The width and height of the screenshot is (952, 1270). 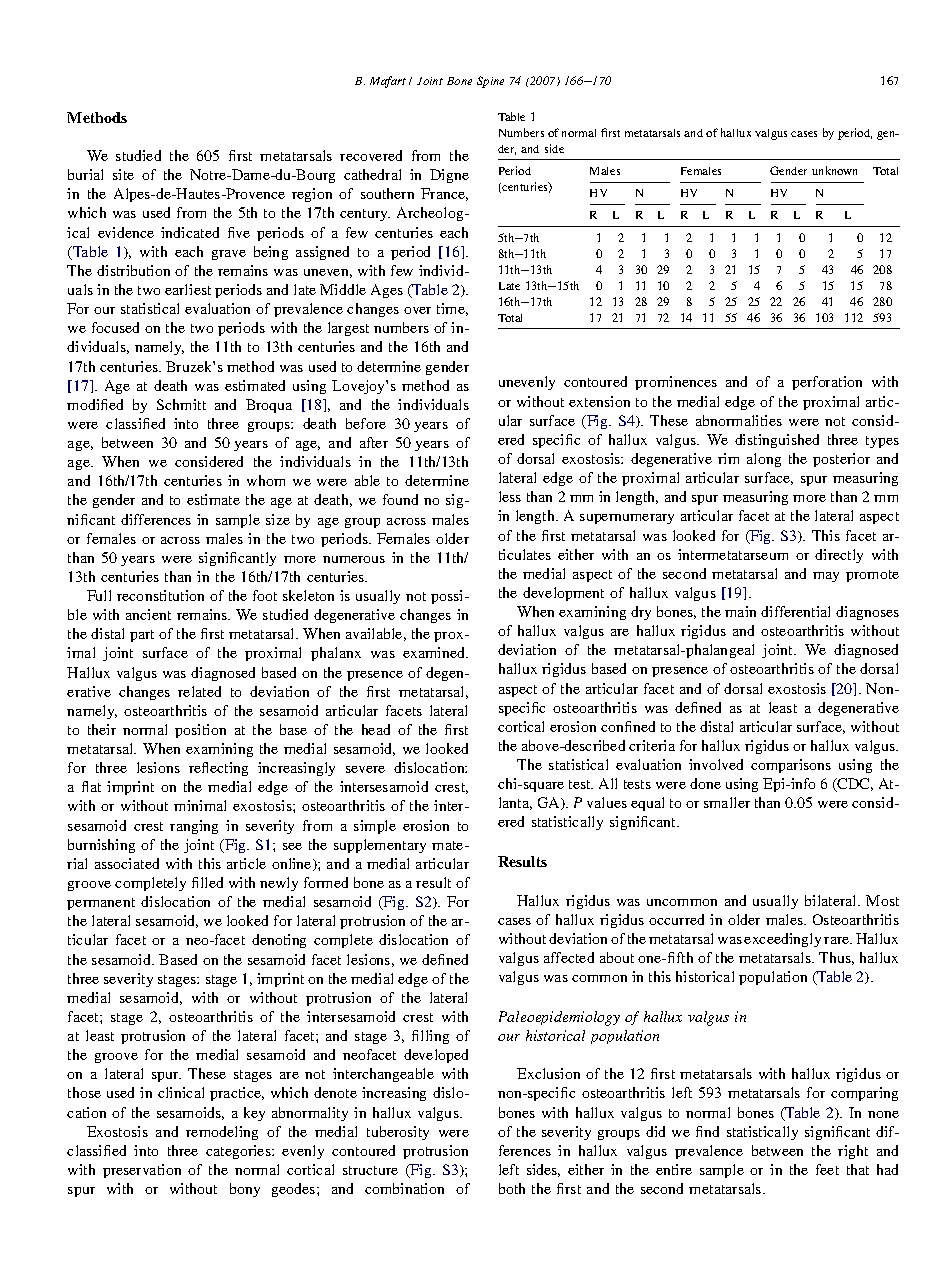 What do you see at coordinates (142, 1171) in the screenshot?
I see `preservation` at bounding box center [142, 1171].
